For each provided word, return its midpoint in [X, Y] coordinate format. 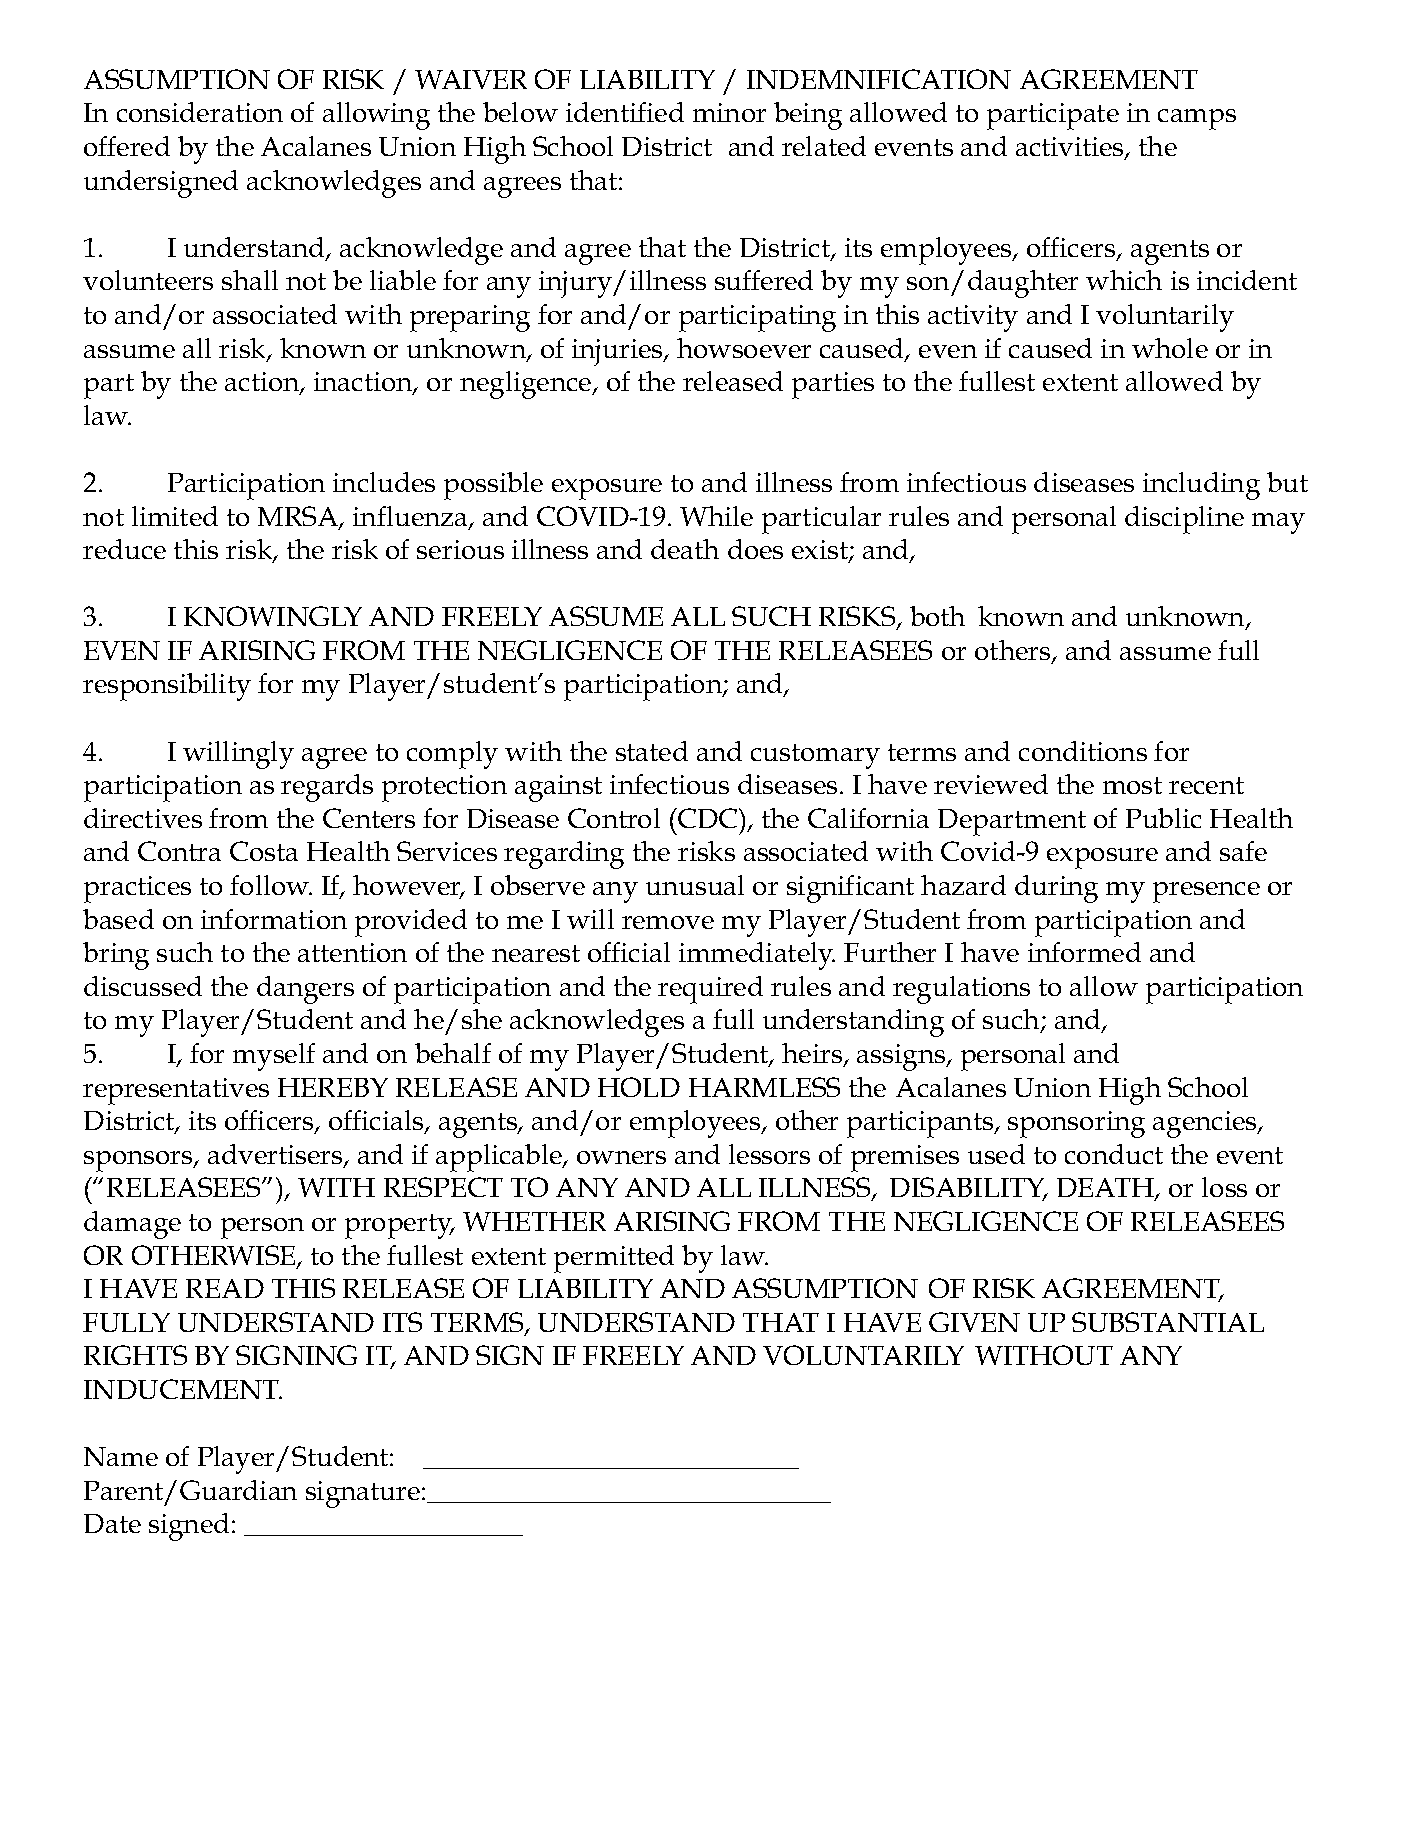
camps [1197, 119]
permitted [614, 1259]
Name [121, 1456]
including [1201, 486]
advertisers [276, 1155]
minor [729, 112]
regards [327, 788]
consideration [200, 112]
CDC [708, 818]
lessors [769, 1154]
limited [175, 516]
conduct [1114, 1154]
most [1132, 785]
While [716, 516]
